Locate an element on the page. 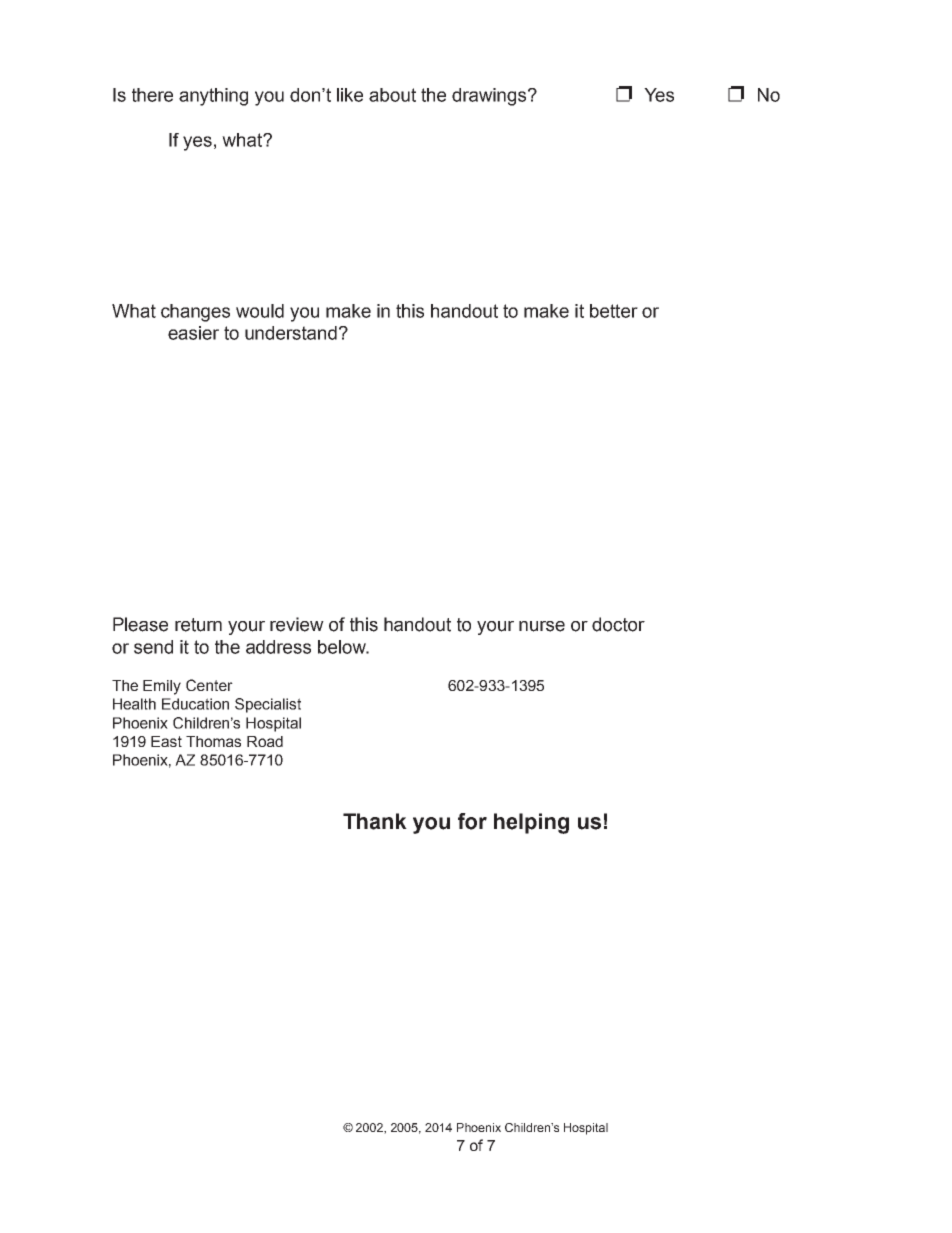 Image resolution: width=952 pixels, height=1233 pixels. about is located at coordinates (392, 95).
